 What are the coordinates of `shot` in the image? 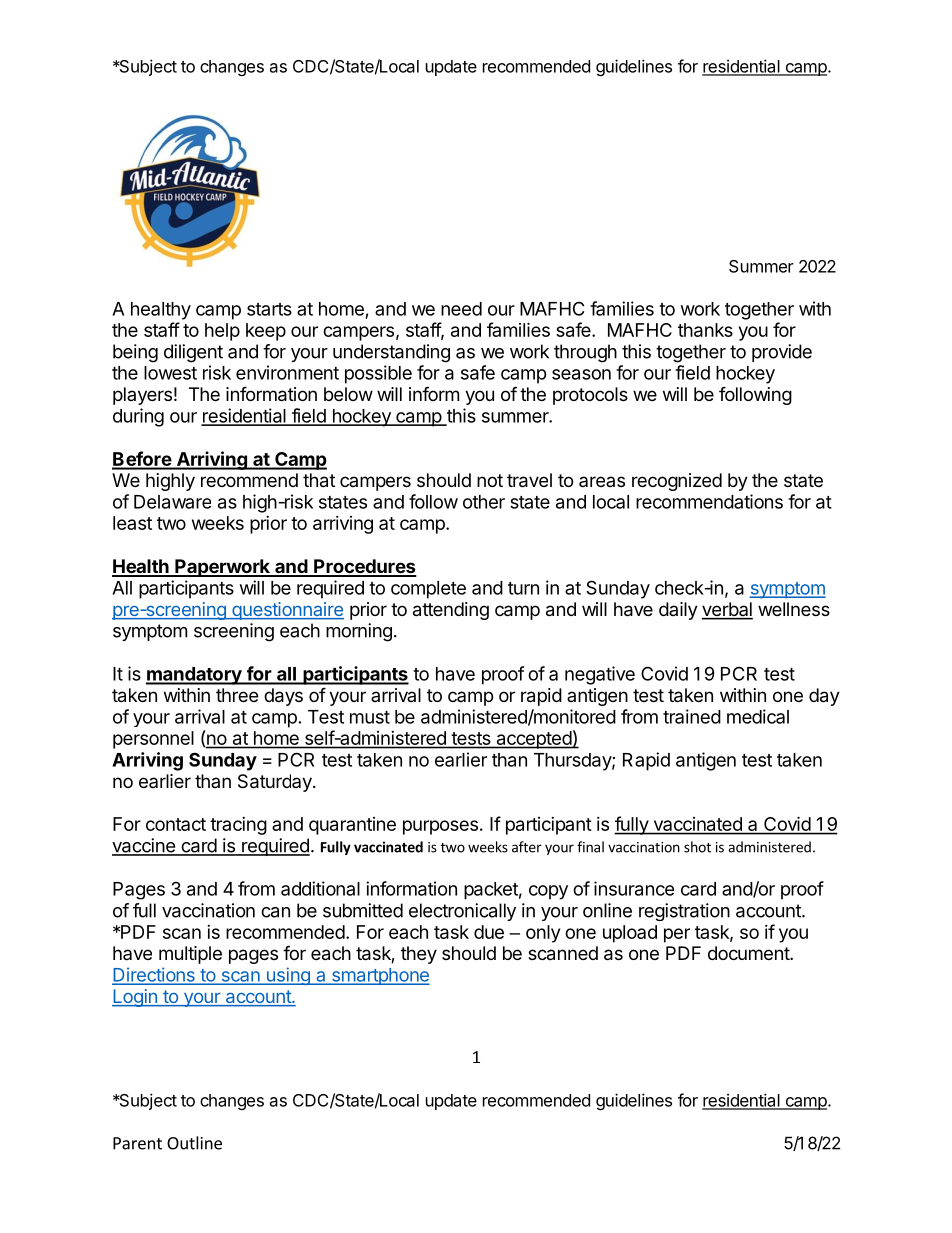 It's located at (697, 847).
